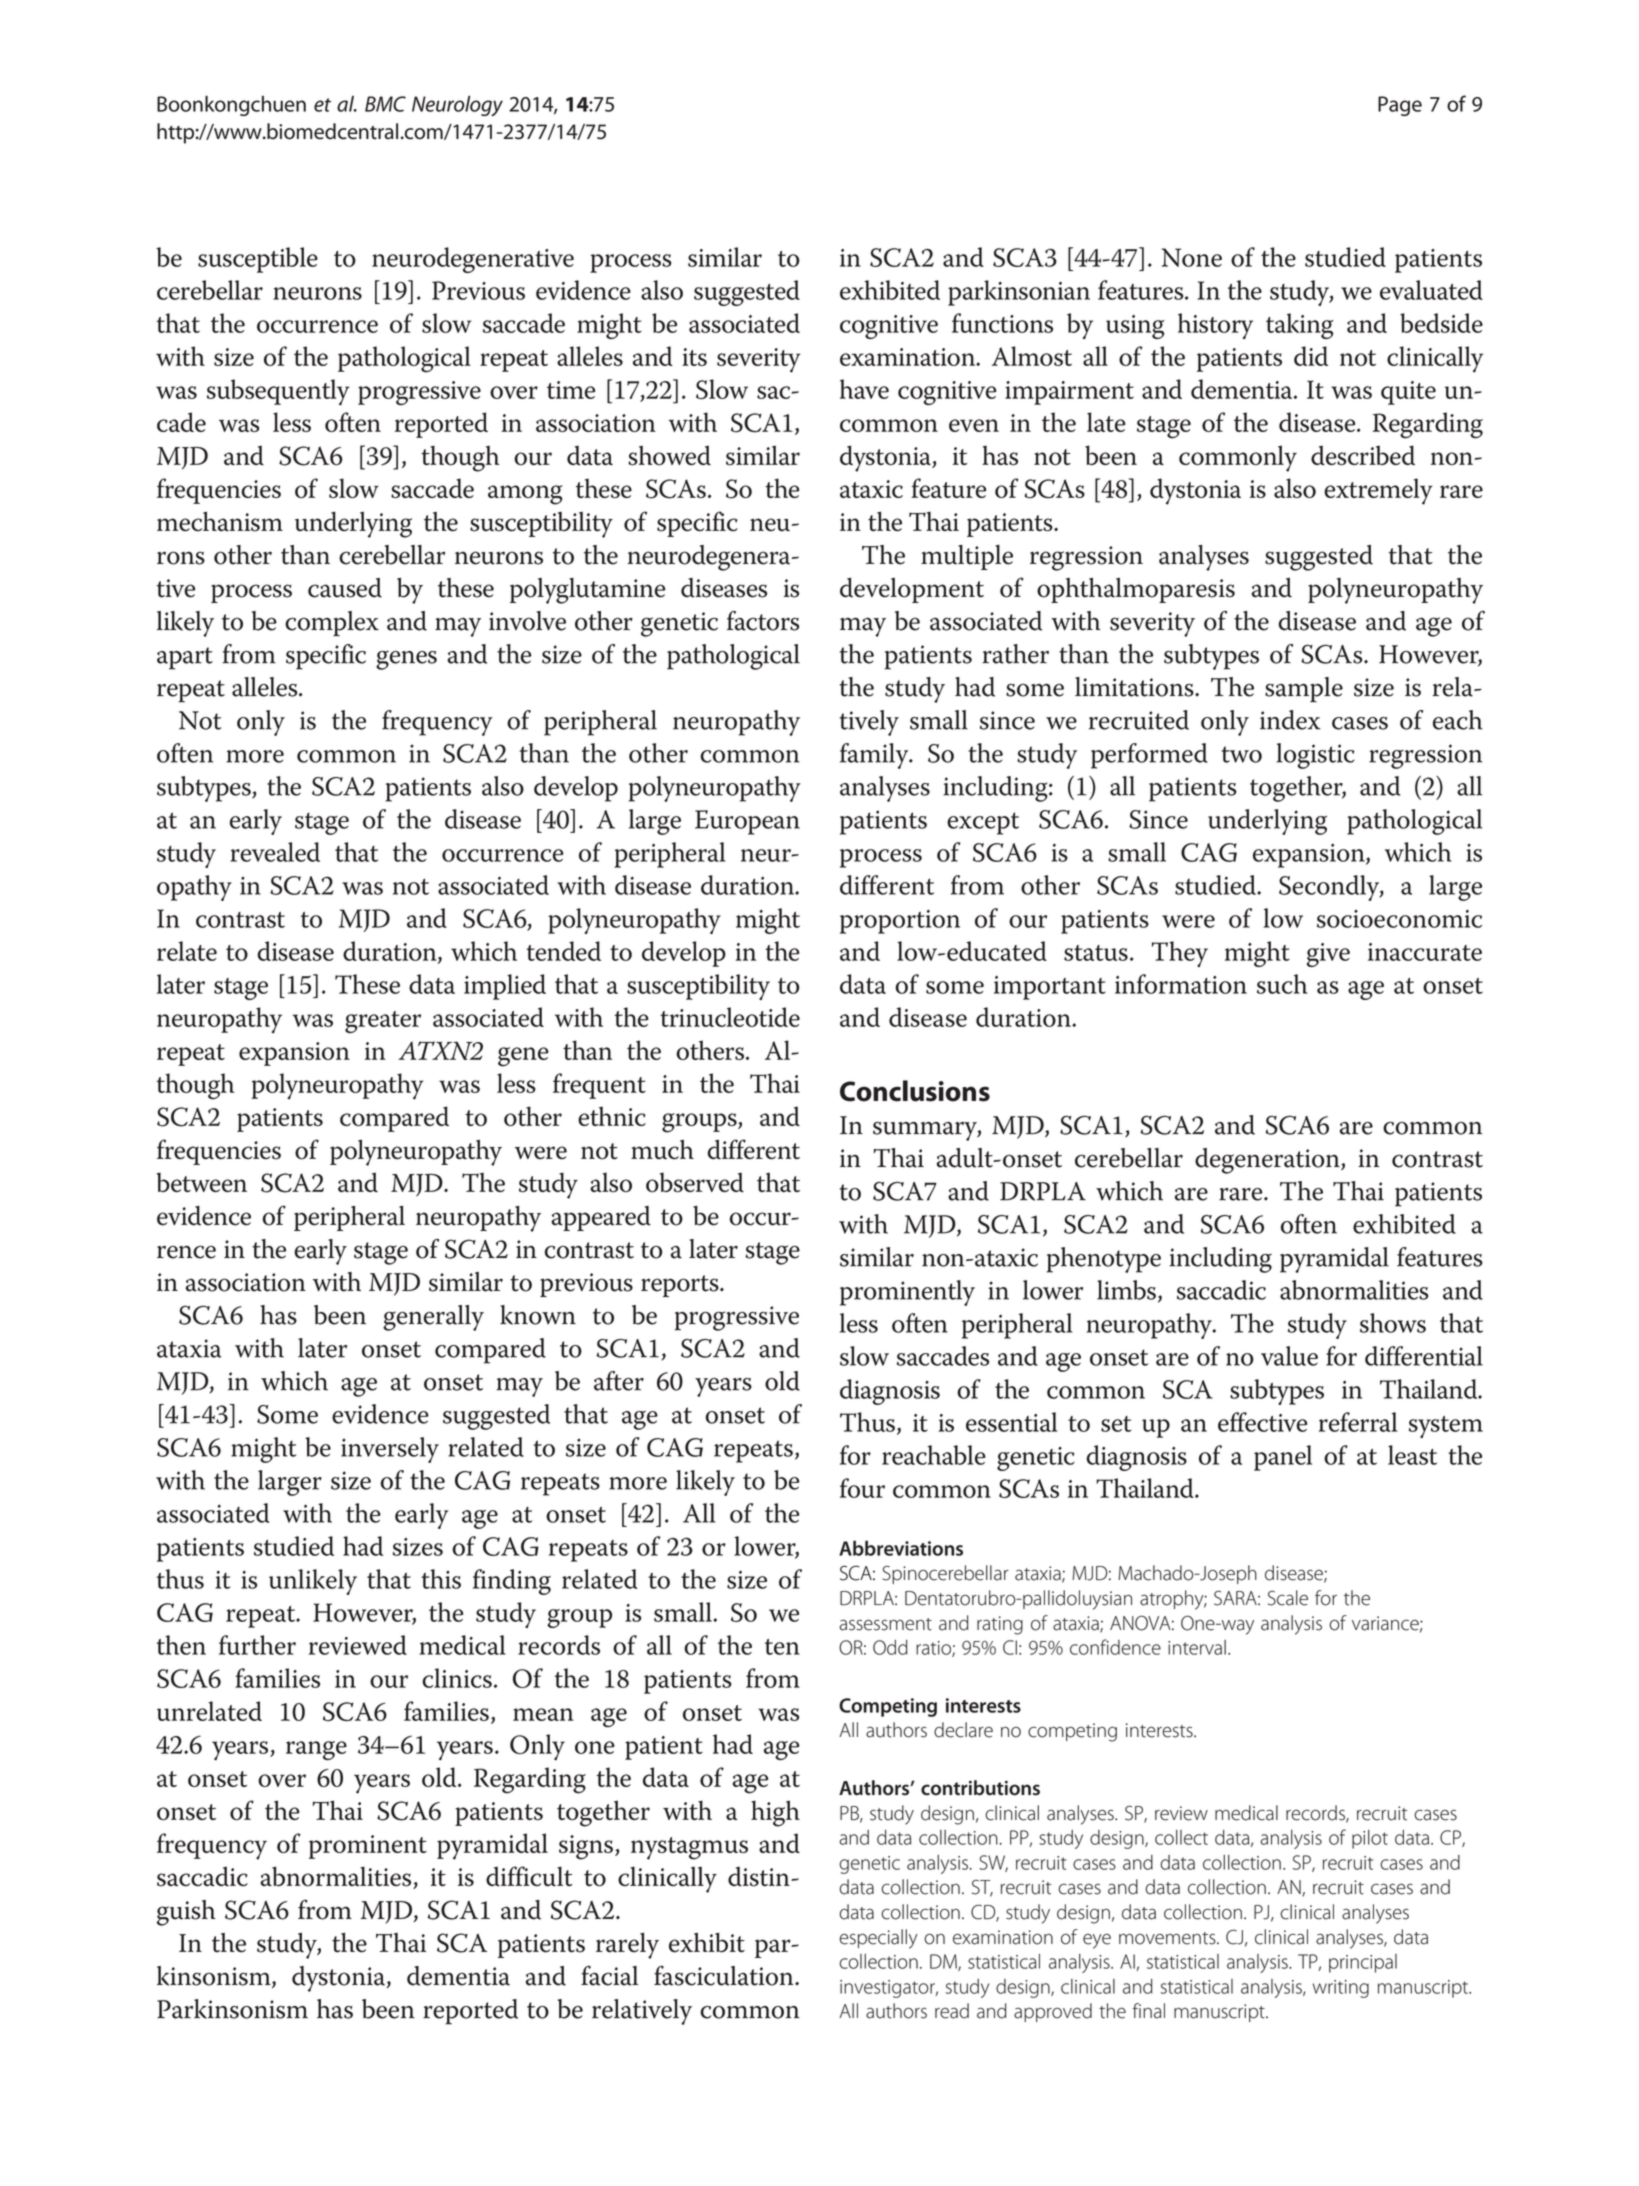  What do you see at coordinates (1282, 984) in the screenshot?
I see `such` at bounding box center [1282, 984].
